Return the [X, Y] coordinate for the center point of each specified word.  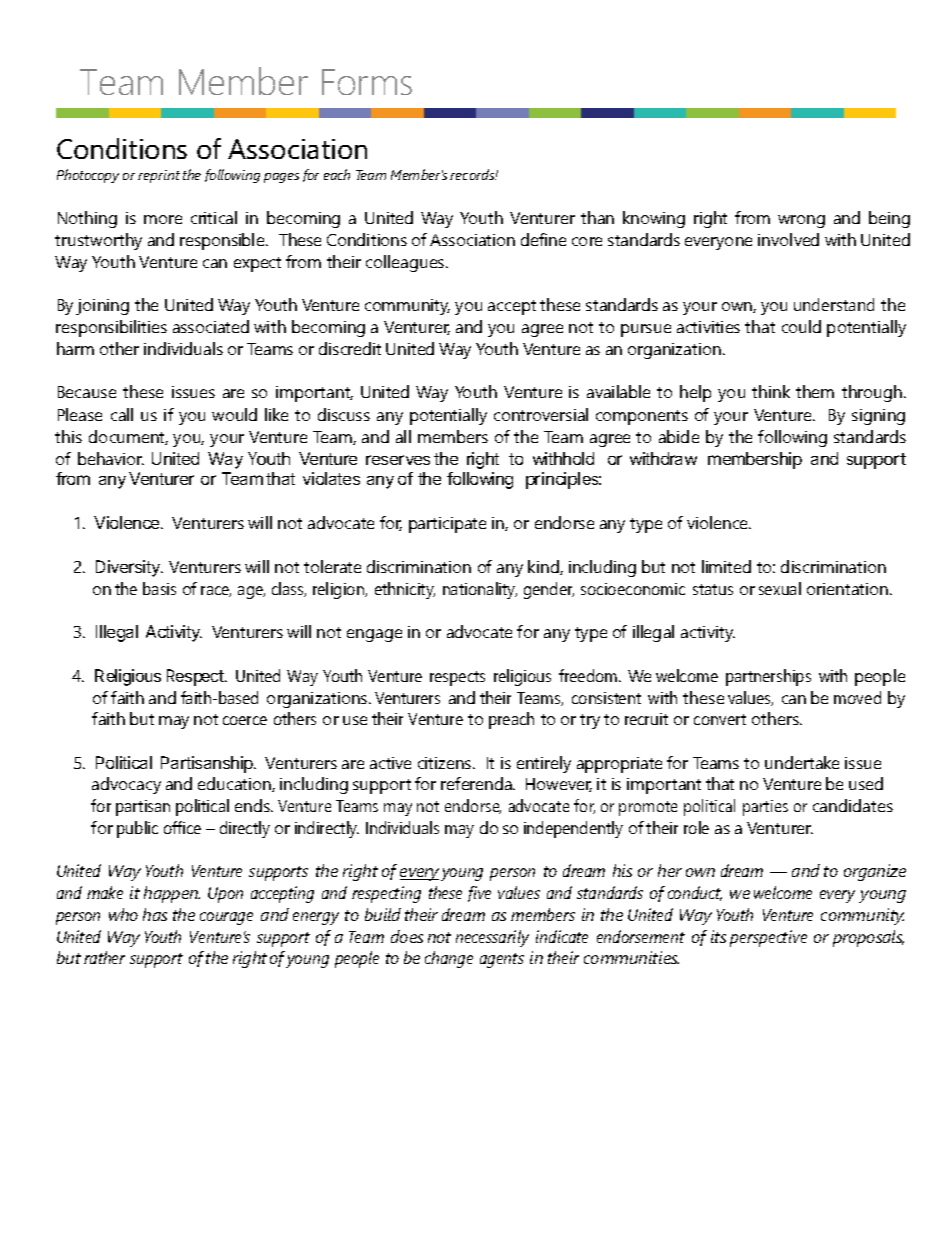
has [155, 914]
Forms [367, 82]
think [771, 391]
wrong [801, 221]
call [122, 414]
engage [374, 635]
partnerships [768, 677]
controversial [541, 414]
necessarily [492, 938]
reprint [159, 176]
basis [159, 588]
